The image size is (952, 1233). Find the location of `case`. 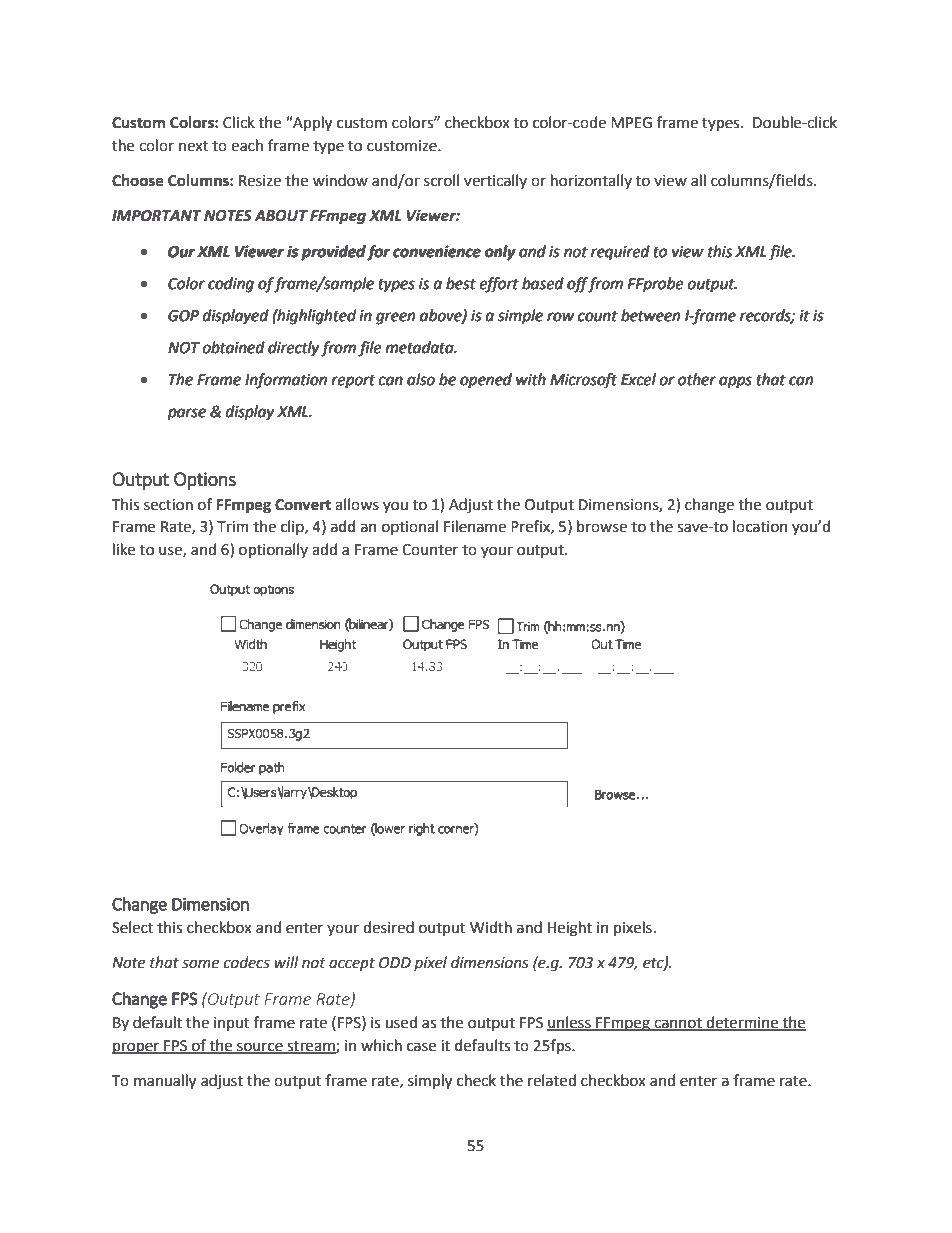

case is located at coordinates (421, 1047).
